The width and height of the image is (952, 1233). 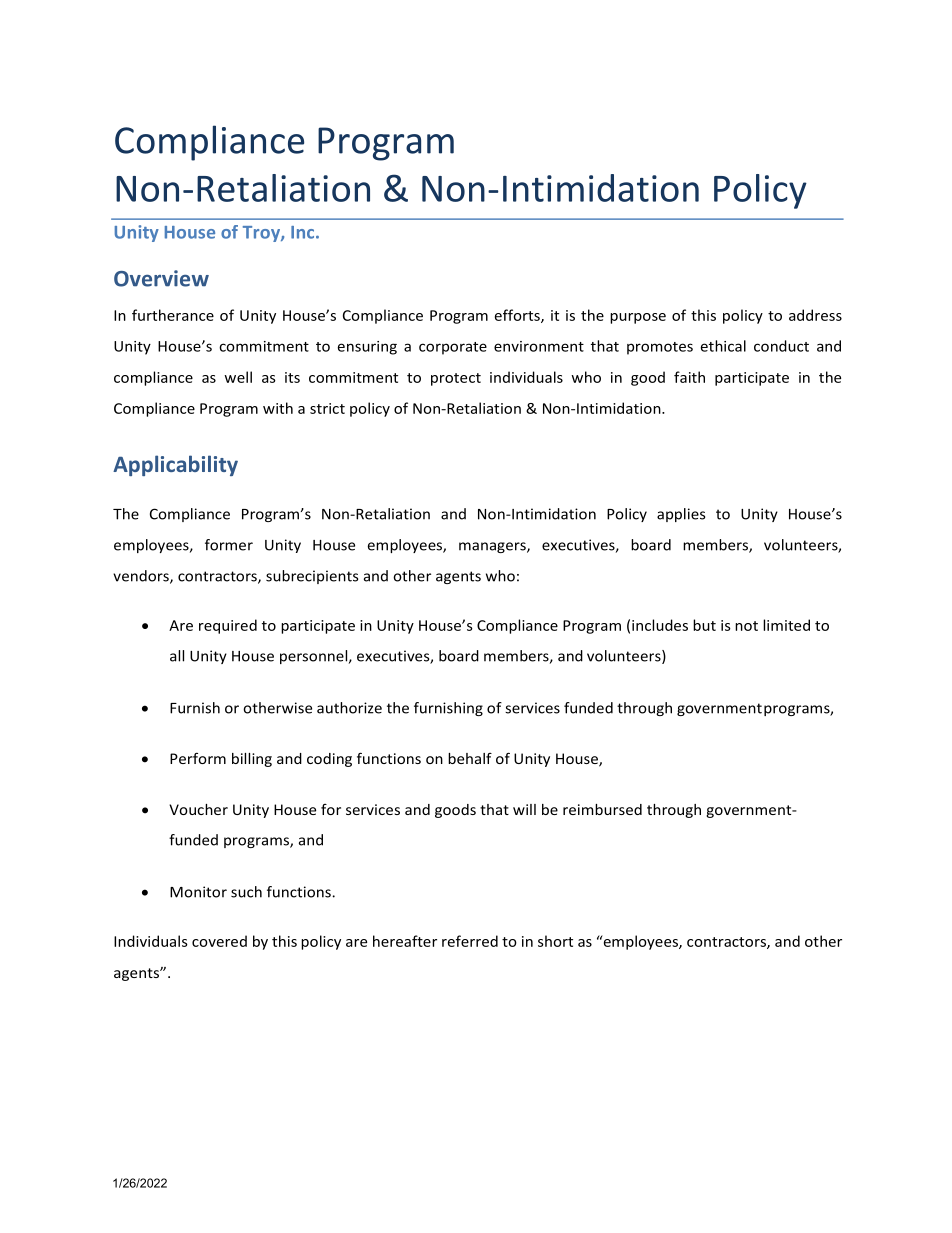 What do you see at coordinates (602, 809) in the image?
I see `reimbursed` at bounding box center [602, 809].
